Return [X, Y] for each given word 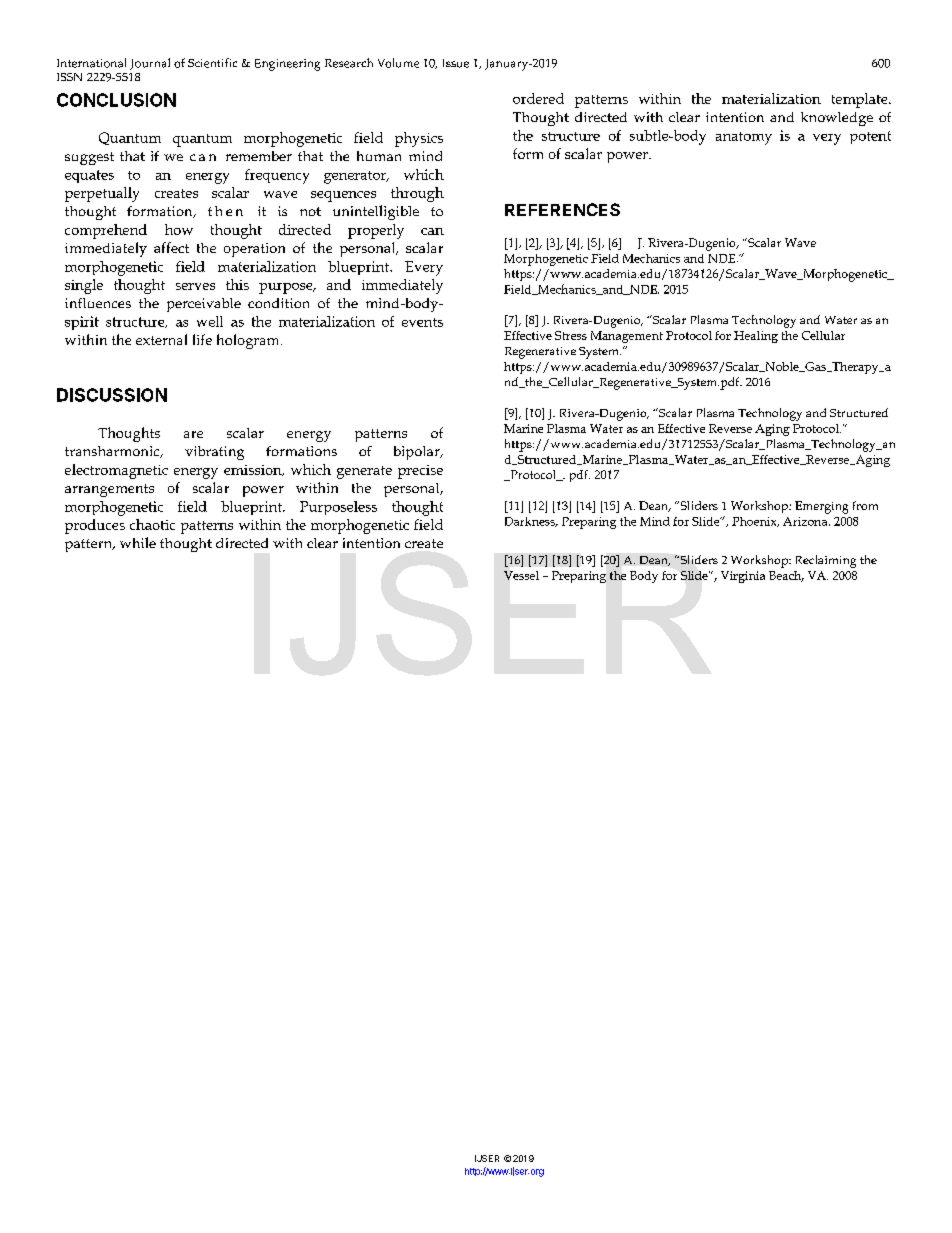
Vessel [521, 575]
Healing [756, 337]
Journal [150, 64]
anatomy [744, 138]
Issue [456, 63]
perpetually [102, 194]
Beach [786, 576]
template [861, 100]
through [417, 194]
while [138, 542]
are [193, 434]
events [422, 322]
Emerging [821, 507]
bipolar [418, 453]
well [210, 321]
